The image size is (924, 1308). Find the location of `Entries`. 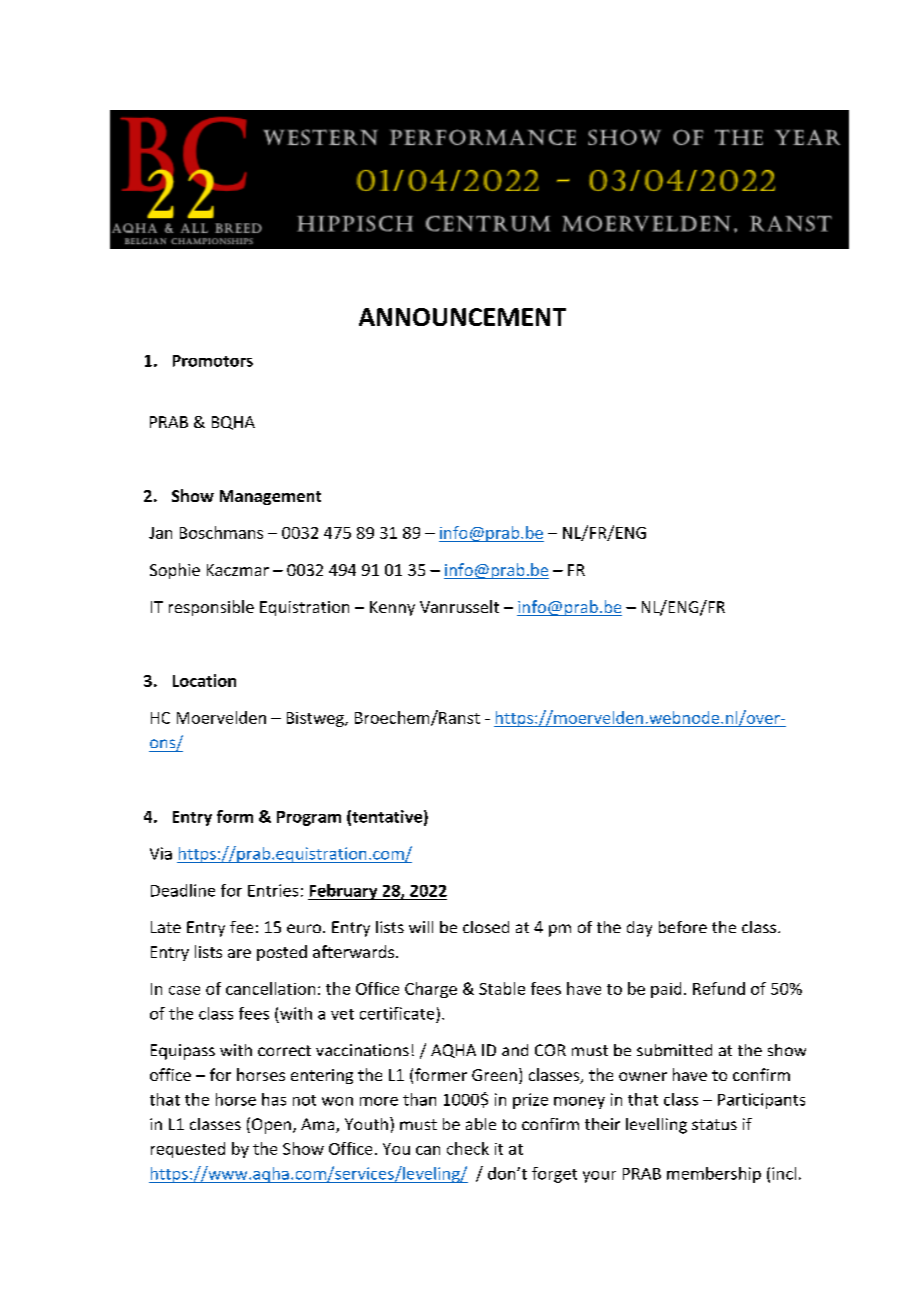

Entries is located at coordinates (273, 890).
